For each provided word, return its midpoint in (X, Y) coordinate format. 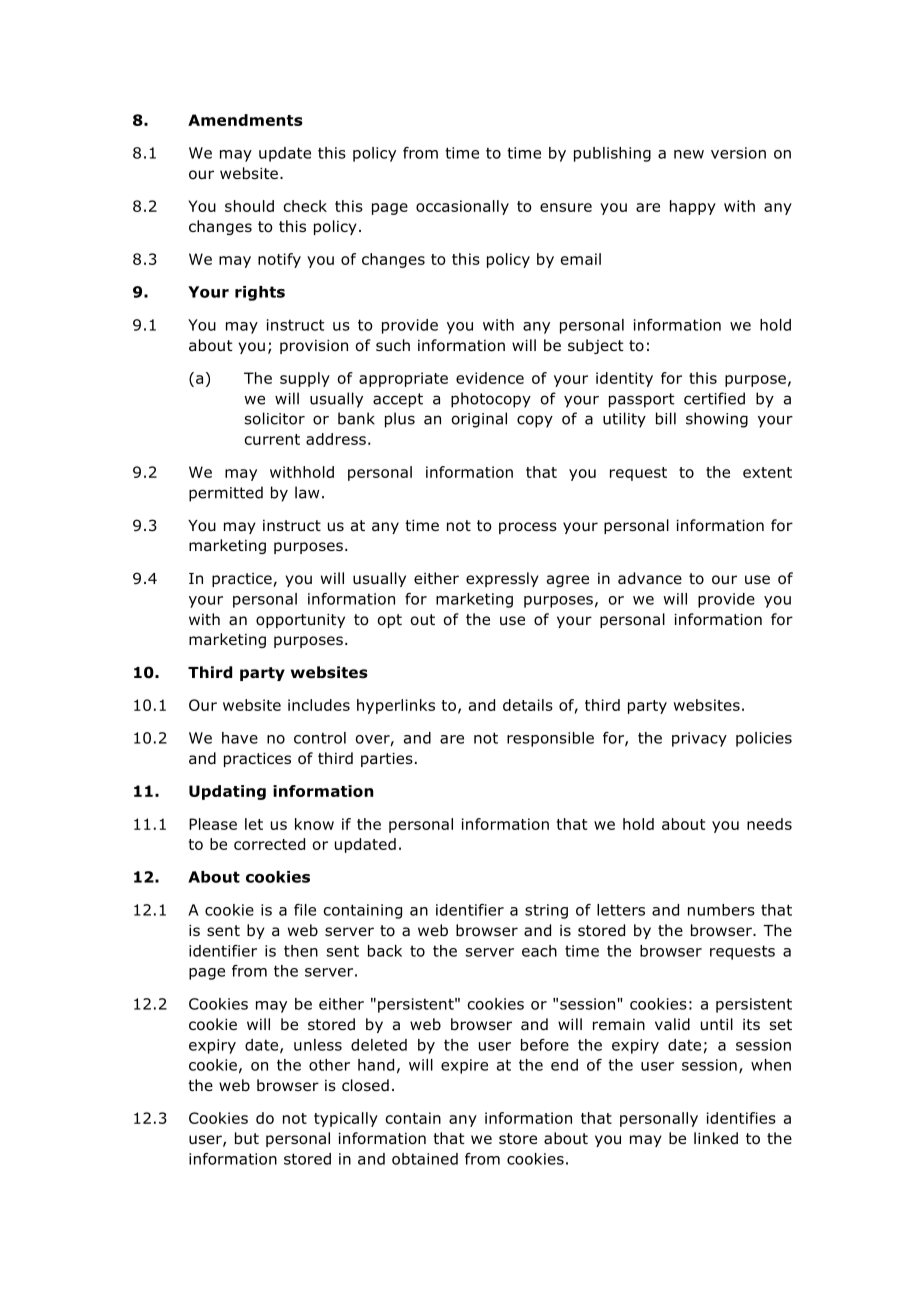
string (546, 911)
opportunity (300, 621)
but (247, 1138)
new (689, 154)
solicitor (275, 418)
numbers (721, 910)
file (305, 910)
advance (650, 578)
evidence (490, 378)
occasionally (462, 207)
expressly (502, 579)
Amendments (245, 120)
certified (714, 398)
